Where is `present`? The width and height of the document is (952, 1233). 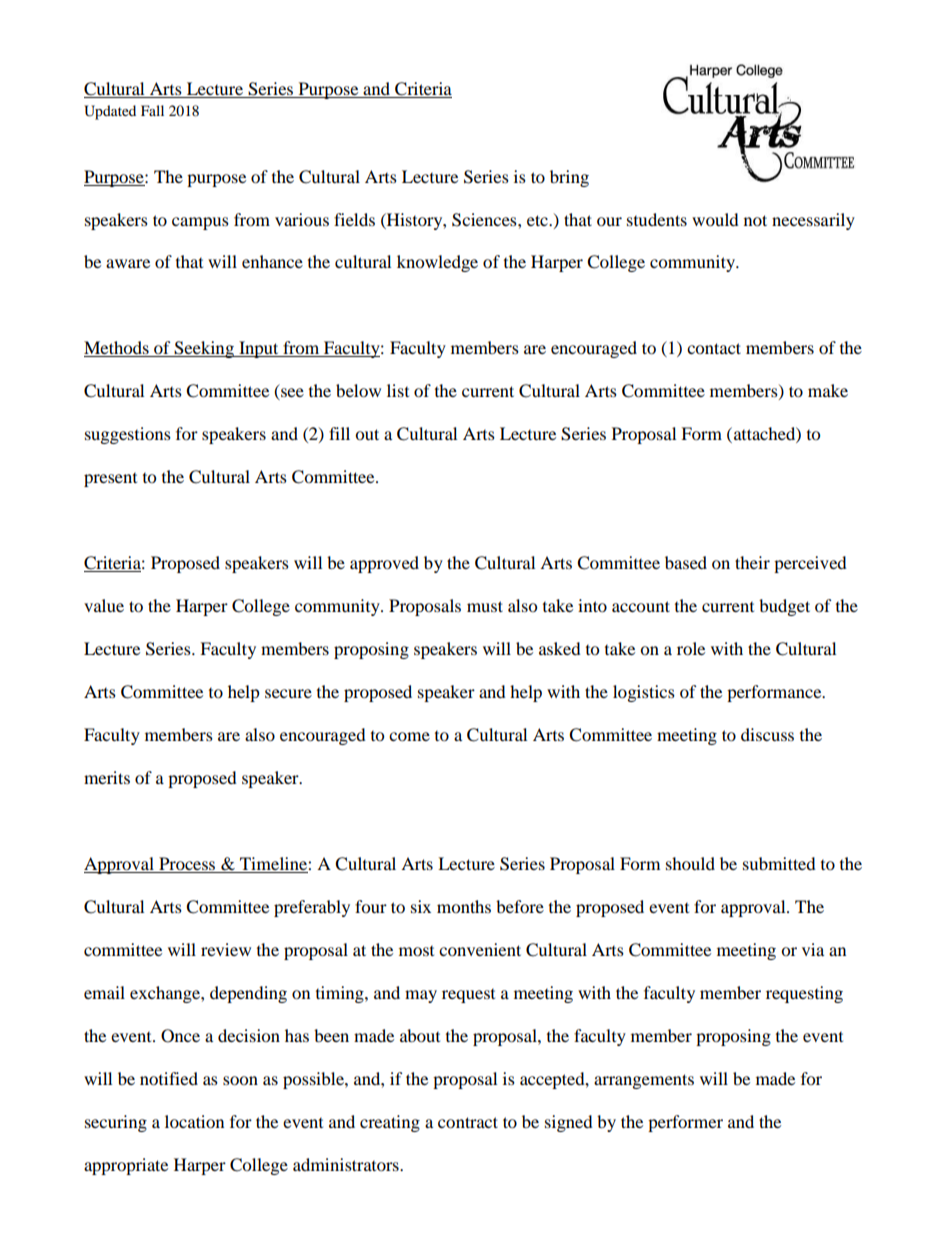
present is located at coordinates (110, 480).
